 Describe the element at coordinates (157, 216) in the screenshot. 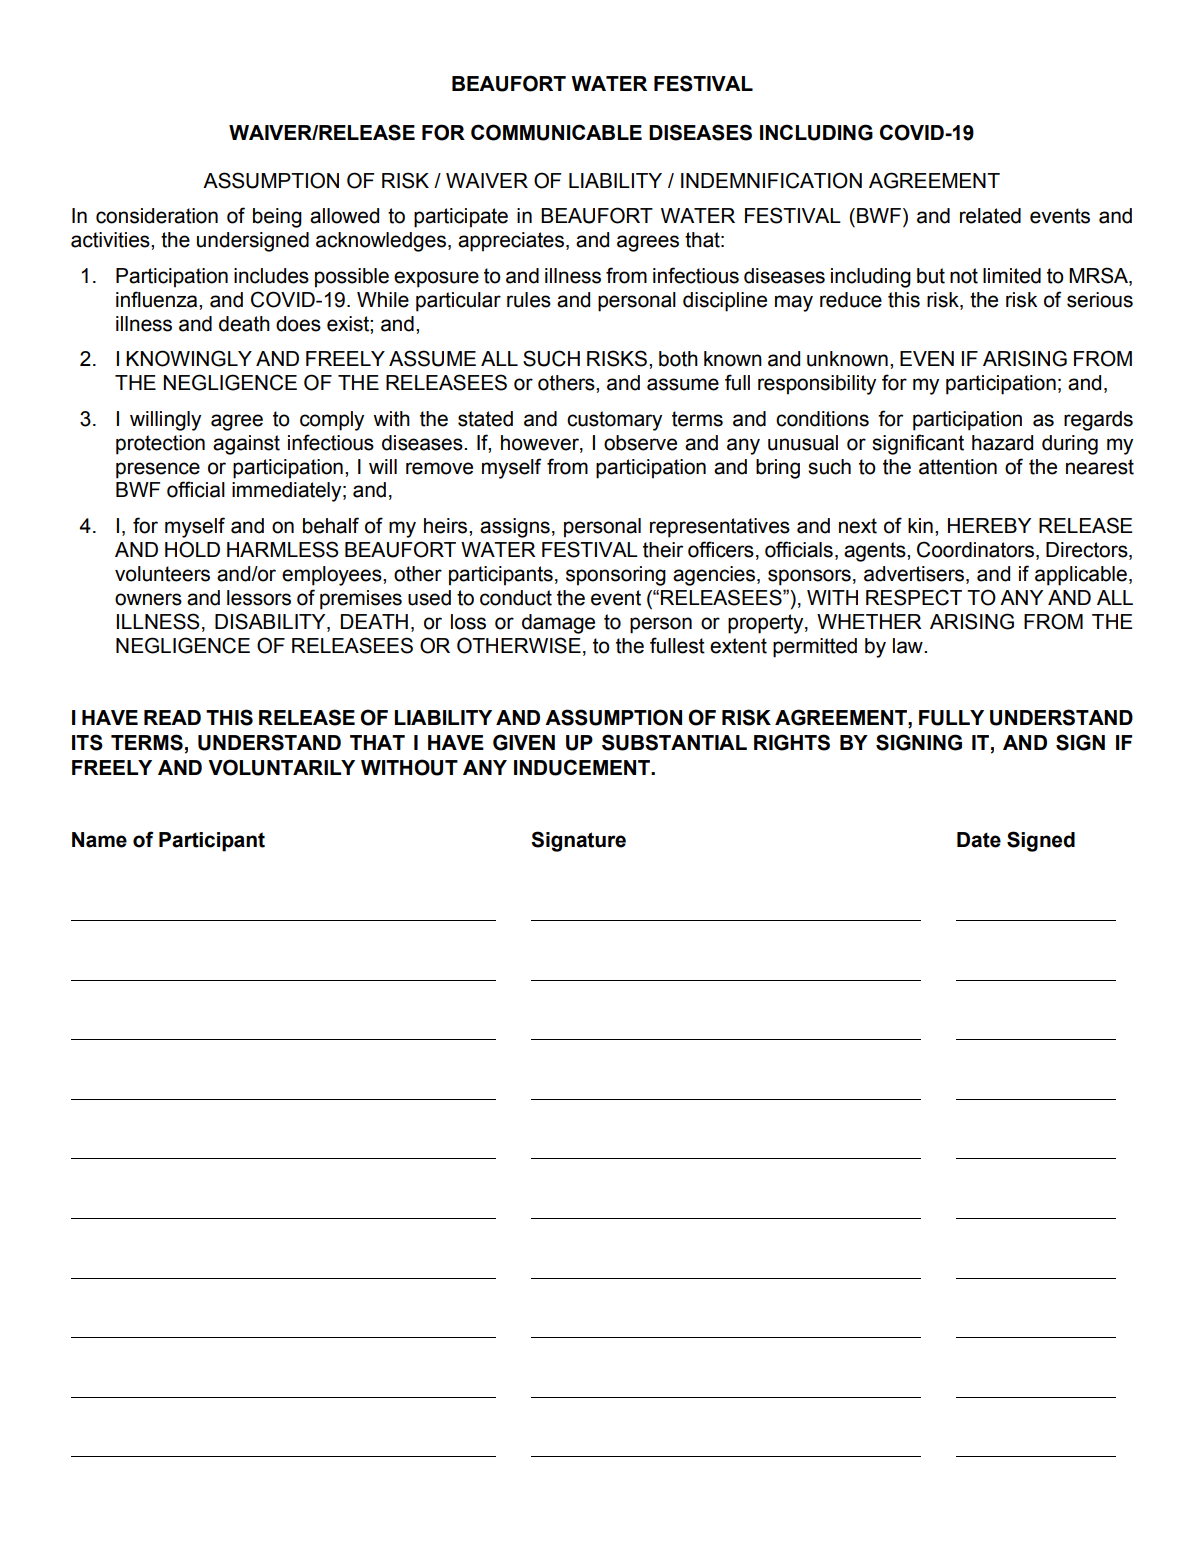

I see `consideration` at that location.
